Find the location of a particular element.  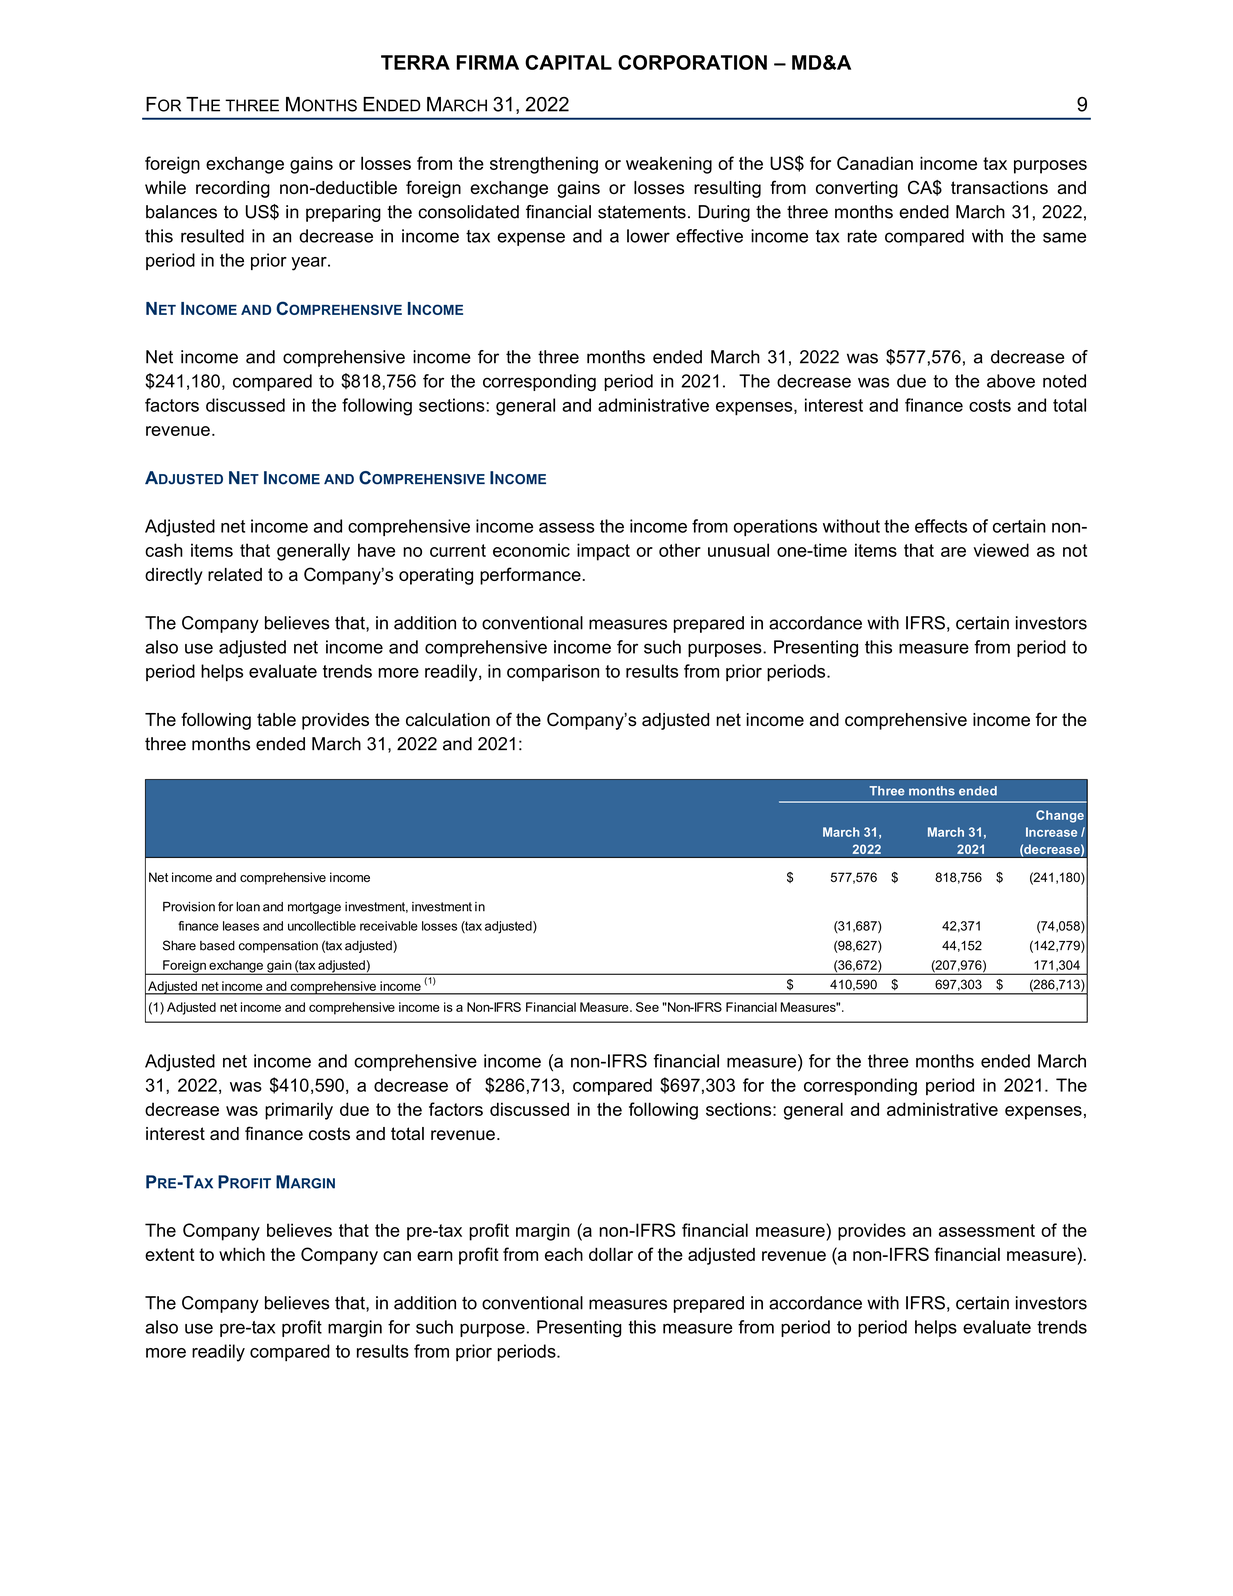

each is located at coordinates (564, 1254).
